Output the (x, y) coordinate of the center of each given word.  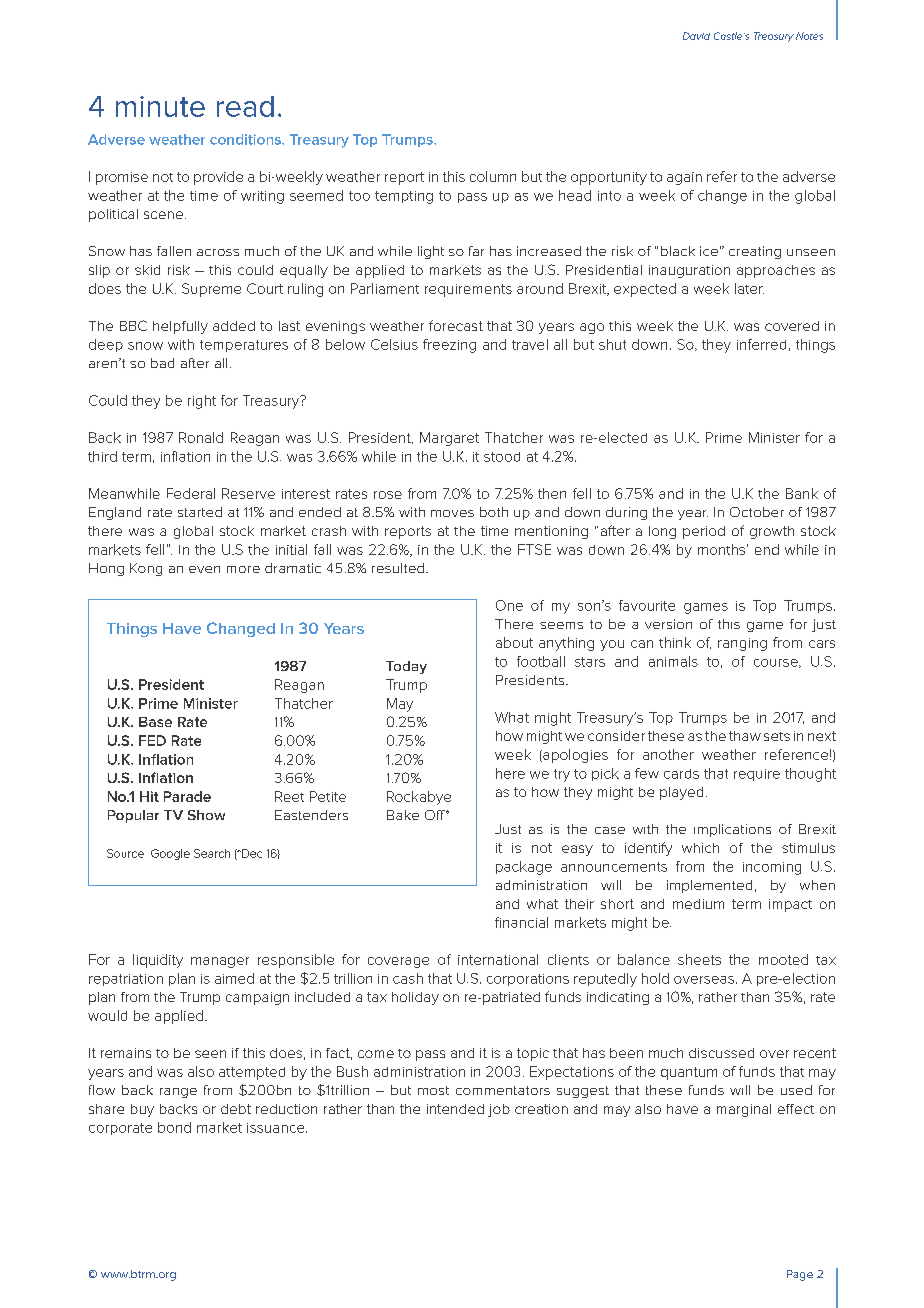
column (493, 176)
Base (155, 722)
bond (174, 1127)
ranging (742, 644)
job (499, 1110)
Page (800, 1275)
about (514, 642)
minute (160, 106)
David (696, 36)
